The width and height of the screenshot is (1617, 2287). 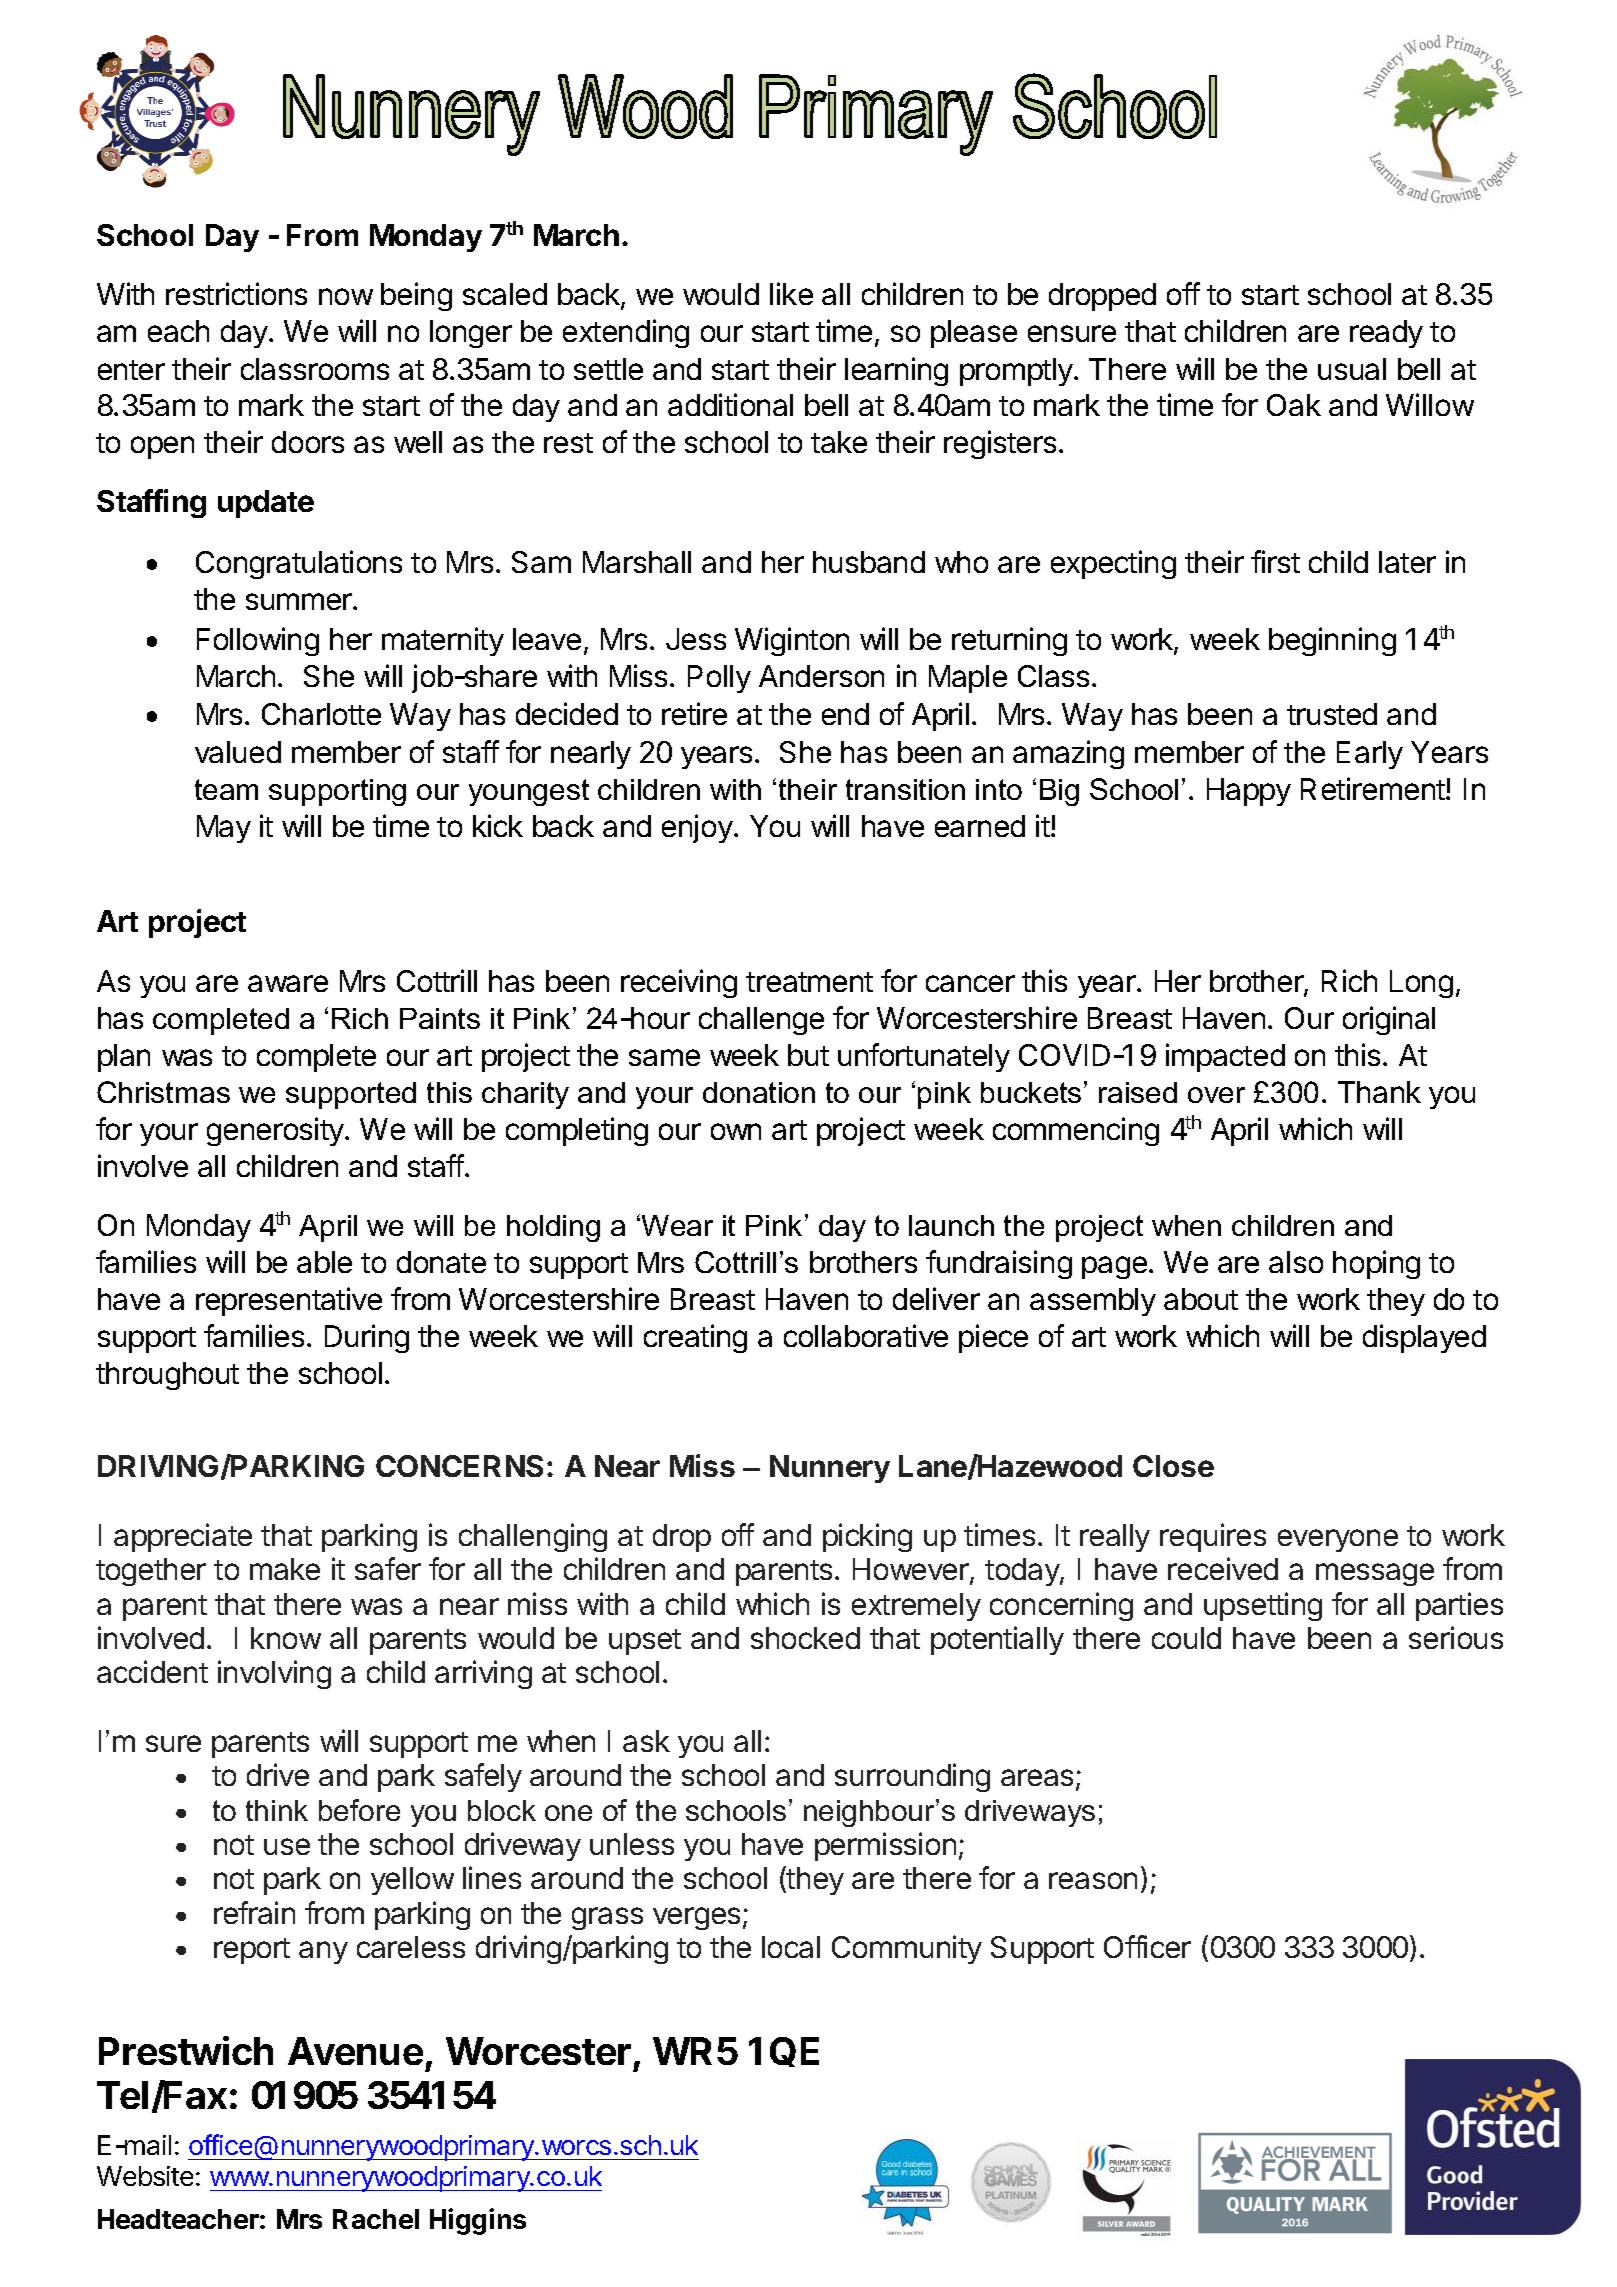 What do you see at coordinates (226, 789) in the screenshot?
I see `team` at bounding box center [226, 789].
